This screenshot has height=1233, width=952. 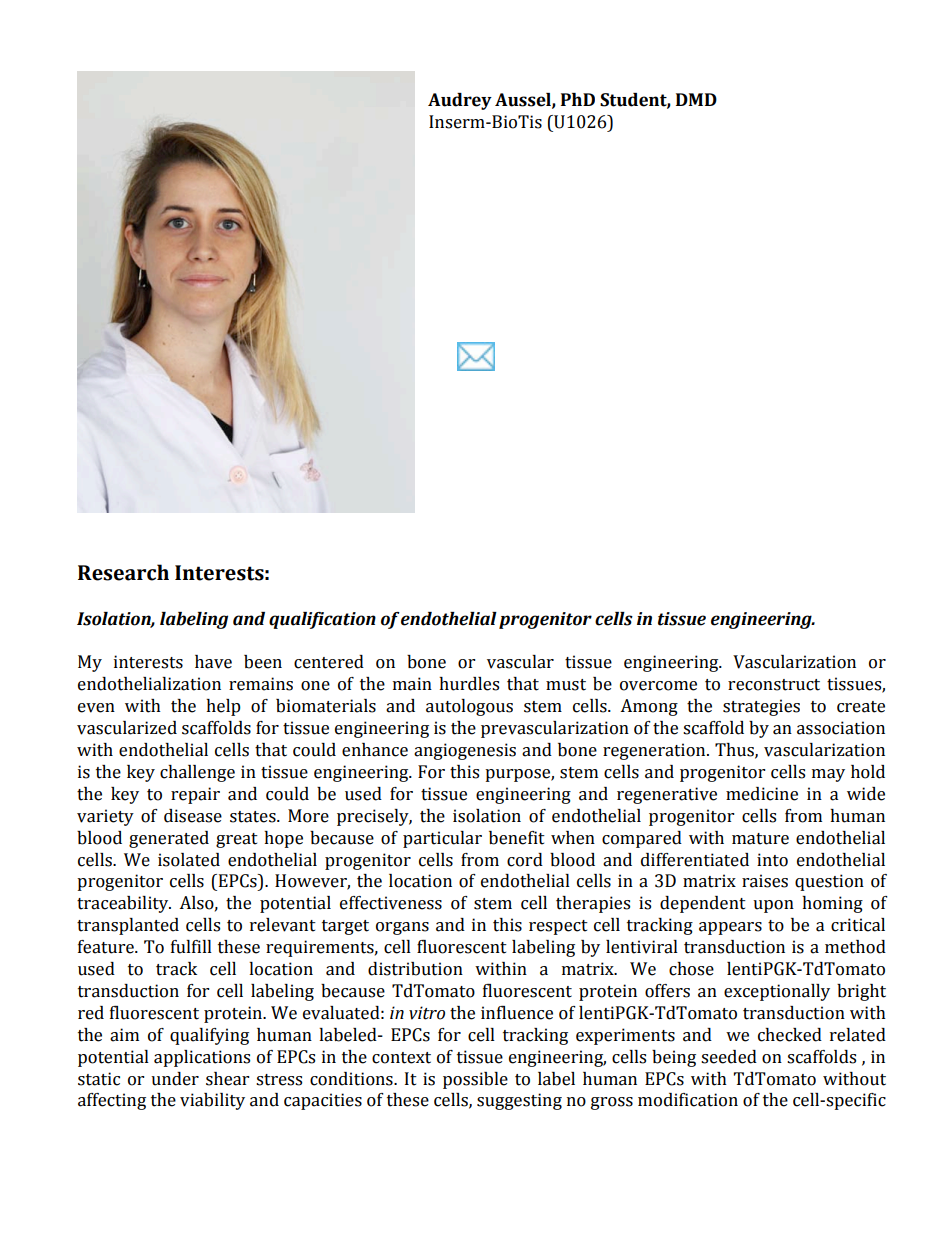 What do you see at coordinates (773, 906) in the screenshot?
I see `upon` at bounding box center [773, 906].
